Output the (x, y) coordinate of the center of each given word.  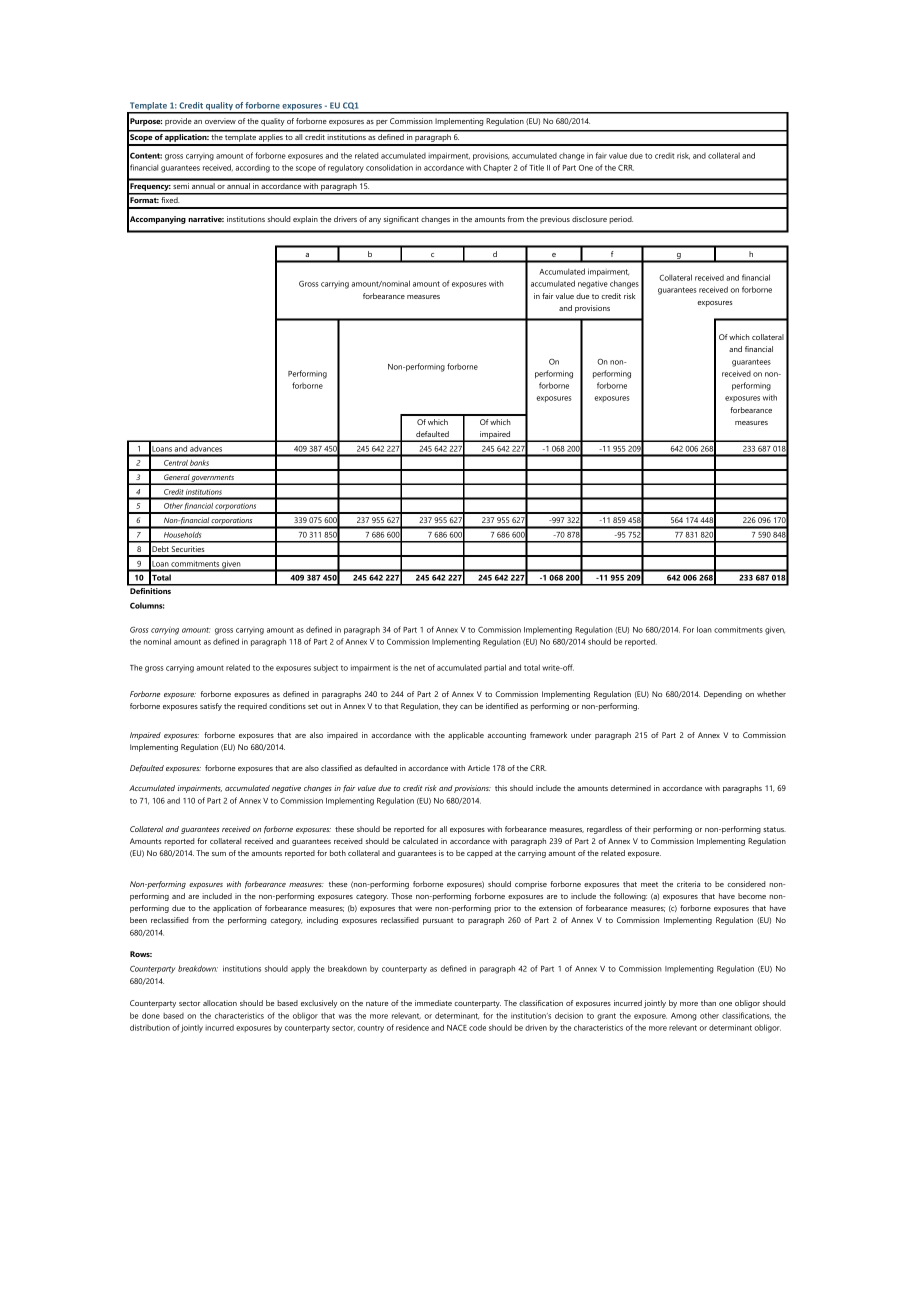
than (708, 1003)
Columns (147, 605)
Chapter (497, 168)
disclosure (589, 219)
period (621, 220)
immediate (433, 1003)
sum (219, 854)
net (419, 668)
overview (220, 121)
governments (213, 479)
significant (401, 220)
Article (479, 768)
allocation (220, 1003)
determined (631, 788)
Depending (723, 695)
